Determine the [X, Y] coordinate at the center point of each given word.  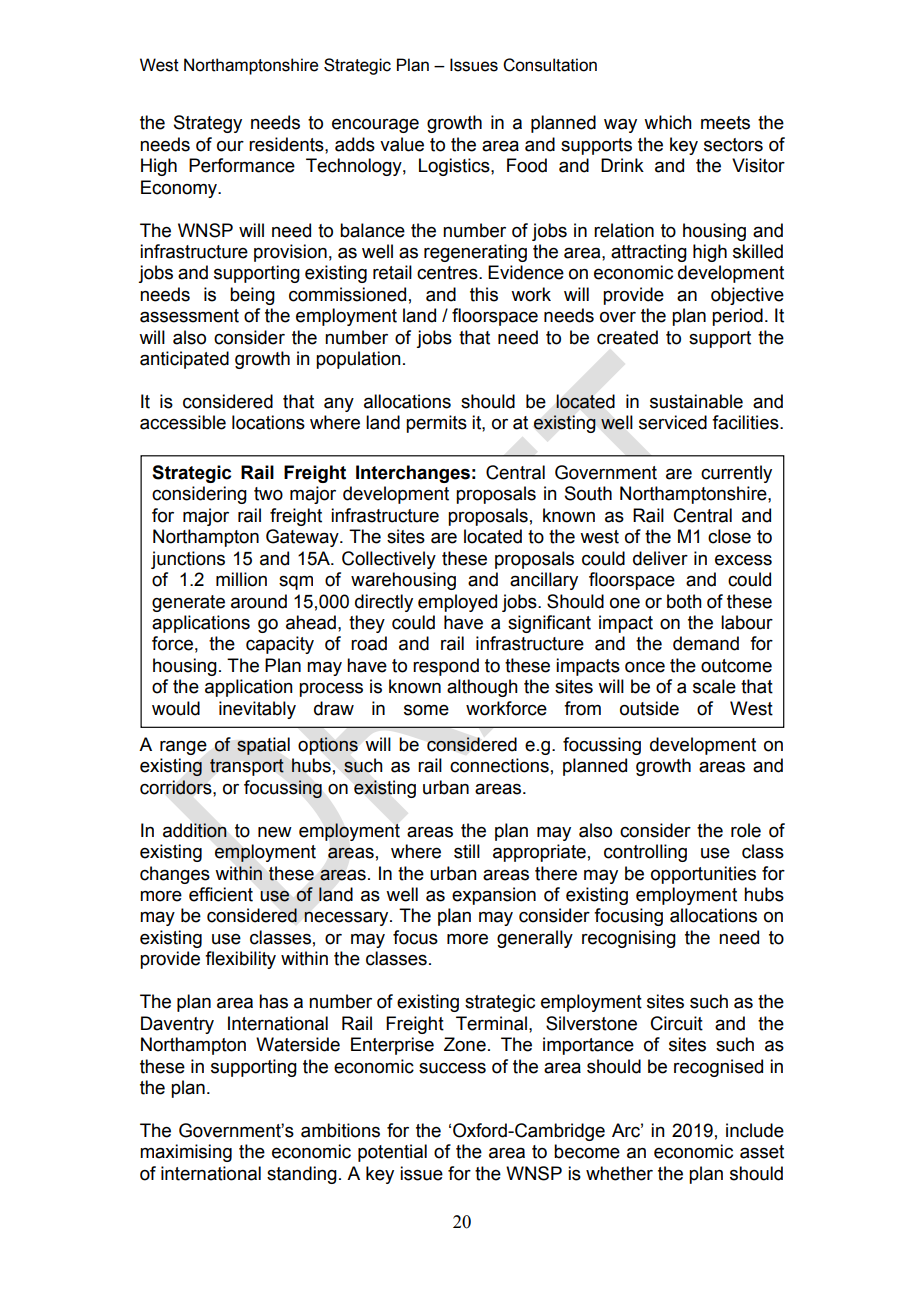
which [668, 122]
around [259, 601]
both [684, 601]
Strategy [208, 124]
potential [392, 1153]
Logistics [455, 167]
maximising [186, 1153]
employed [457, 603]
